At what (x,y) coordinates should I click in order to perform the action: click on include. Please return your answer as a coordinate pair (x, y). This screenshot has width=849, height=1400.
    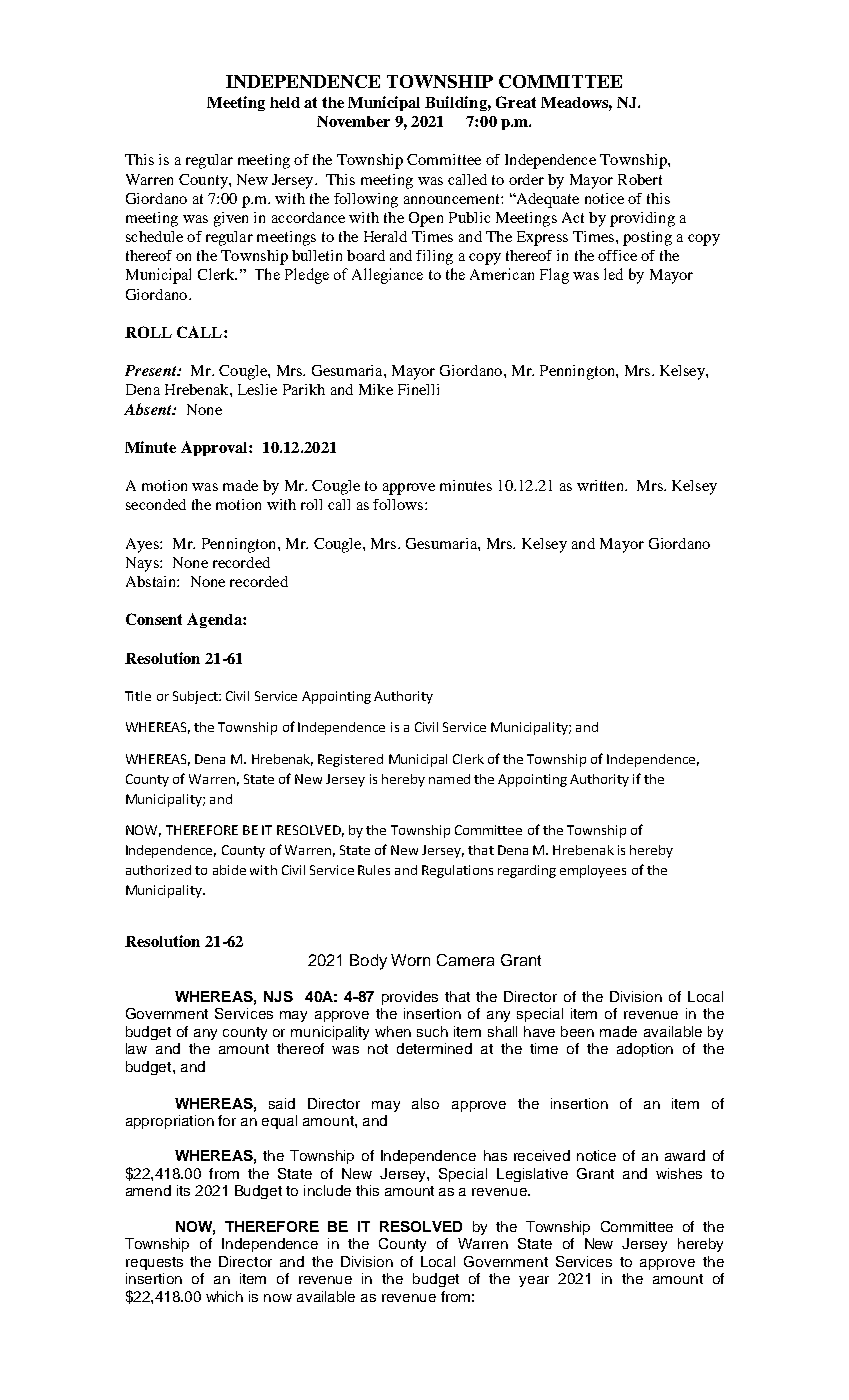
    Looking at the image, I should click on (327, 1190).
